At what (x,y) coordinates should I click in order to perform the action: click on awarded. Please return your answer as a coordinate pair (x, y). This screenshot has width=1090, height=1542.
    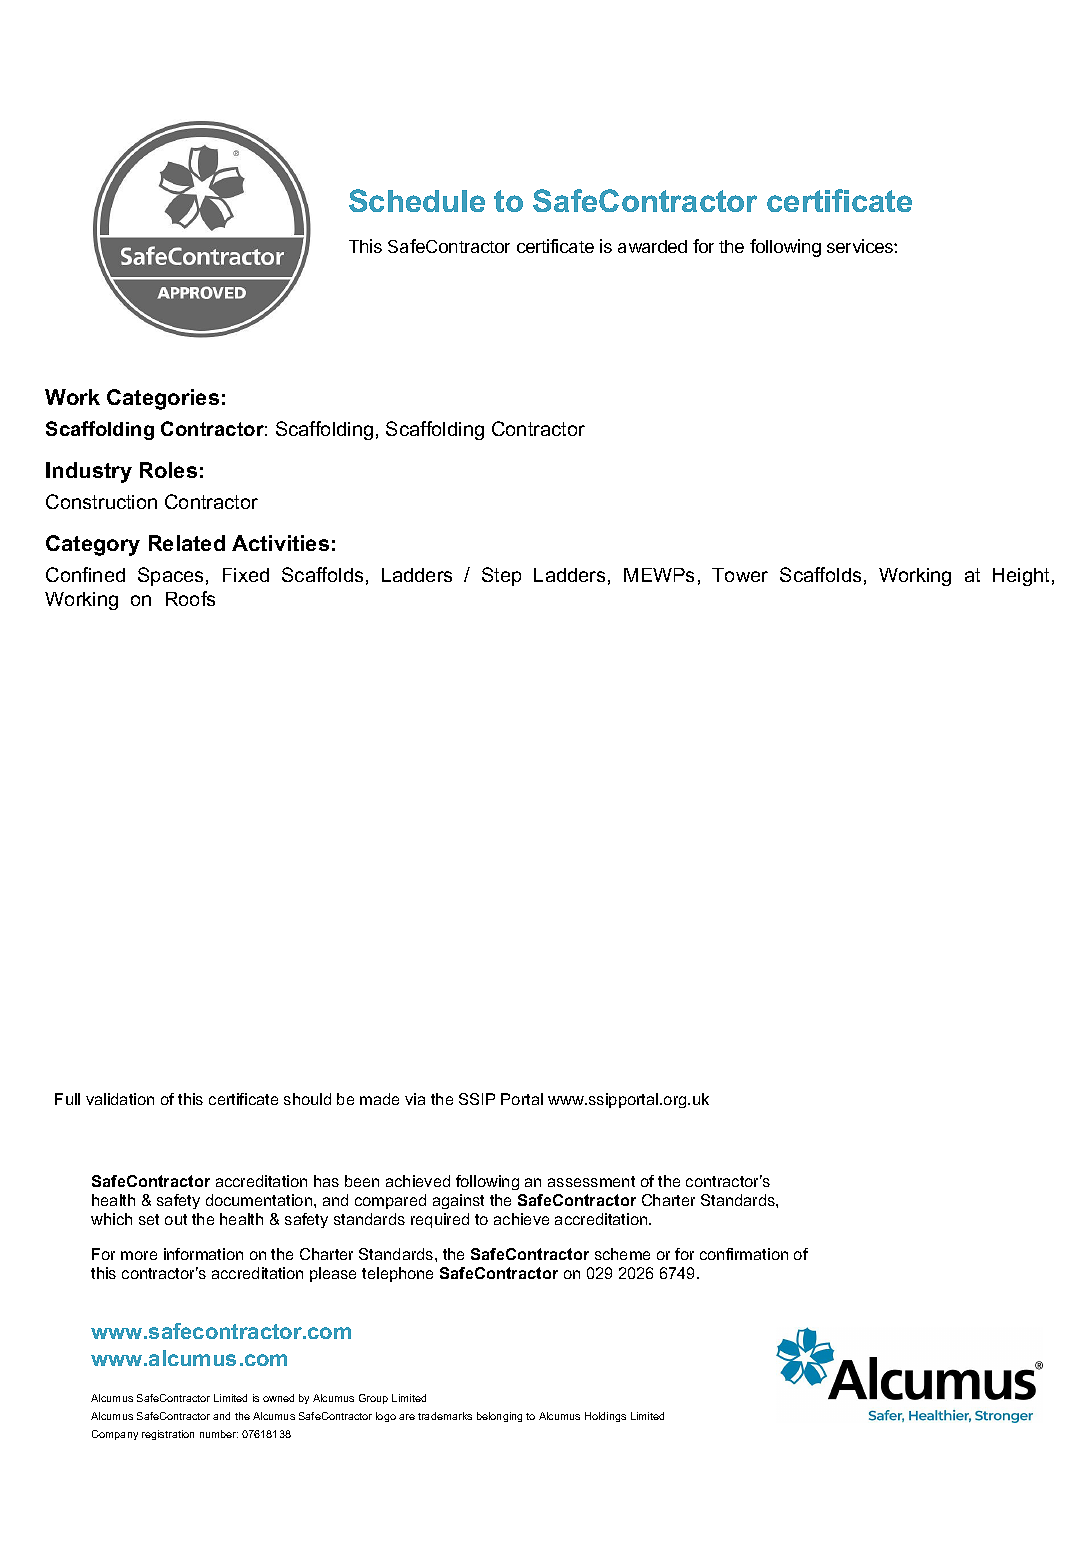
    Looking at the image, I should click on (652, 246).
